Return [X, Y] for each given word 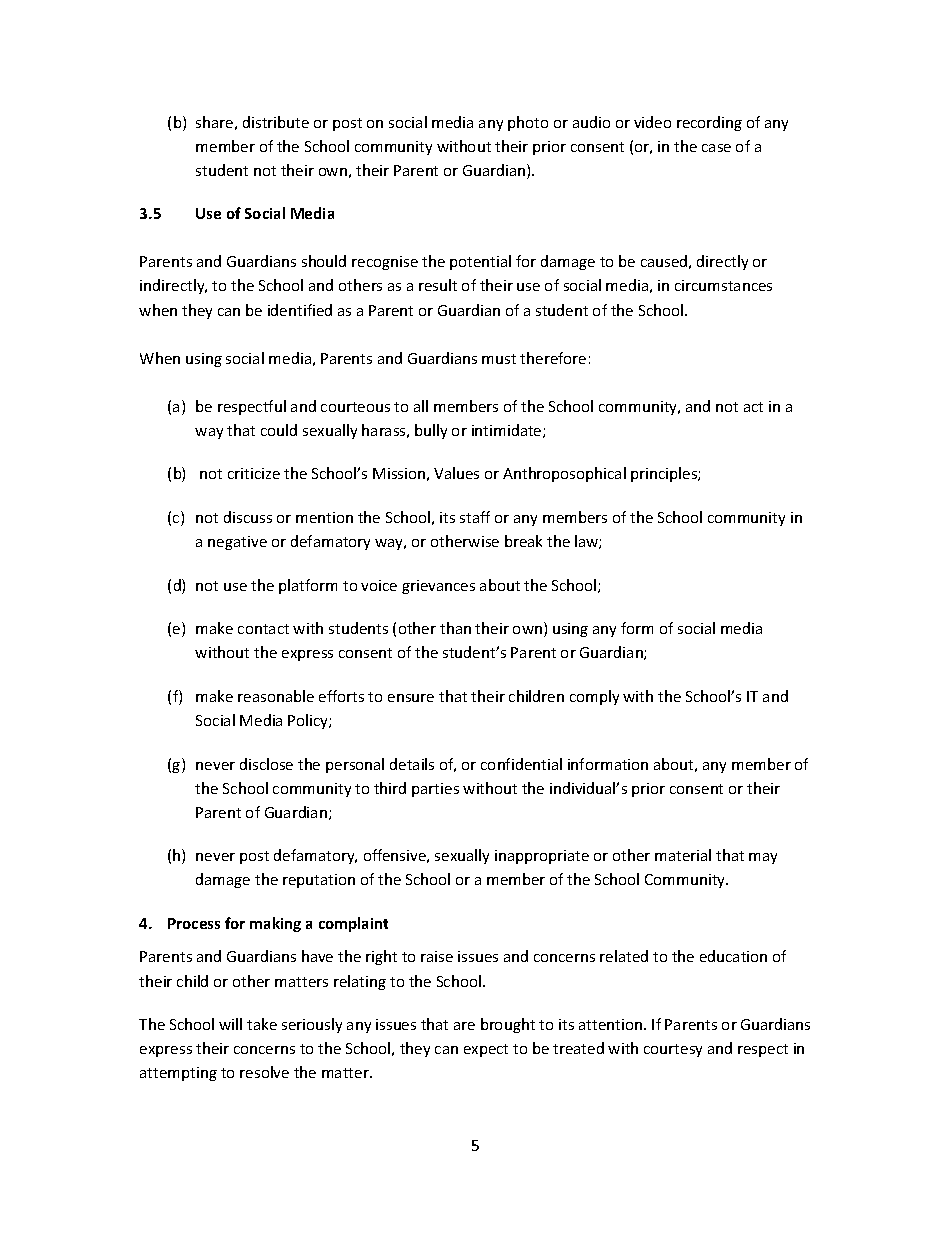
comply [594, 697]
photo [528, 123]
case [716, 148]
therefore [553, 358]
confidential [521, 764]
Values [456, 473]
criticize [254, 473]
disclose [266, 764]
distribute [276, 122]
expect [486, 1050]
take [262, 1024]
